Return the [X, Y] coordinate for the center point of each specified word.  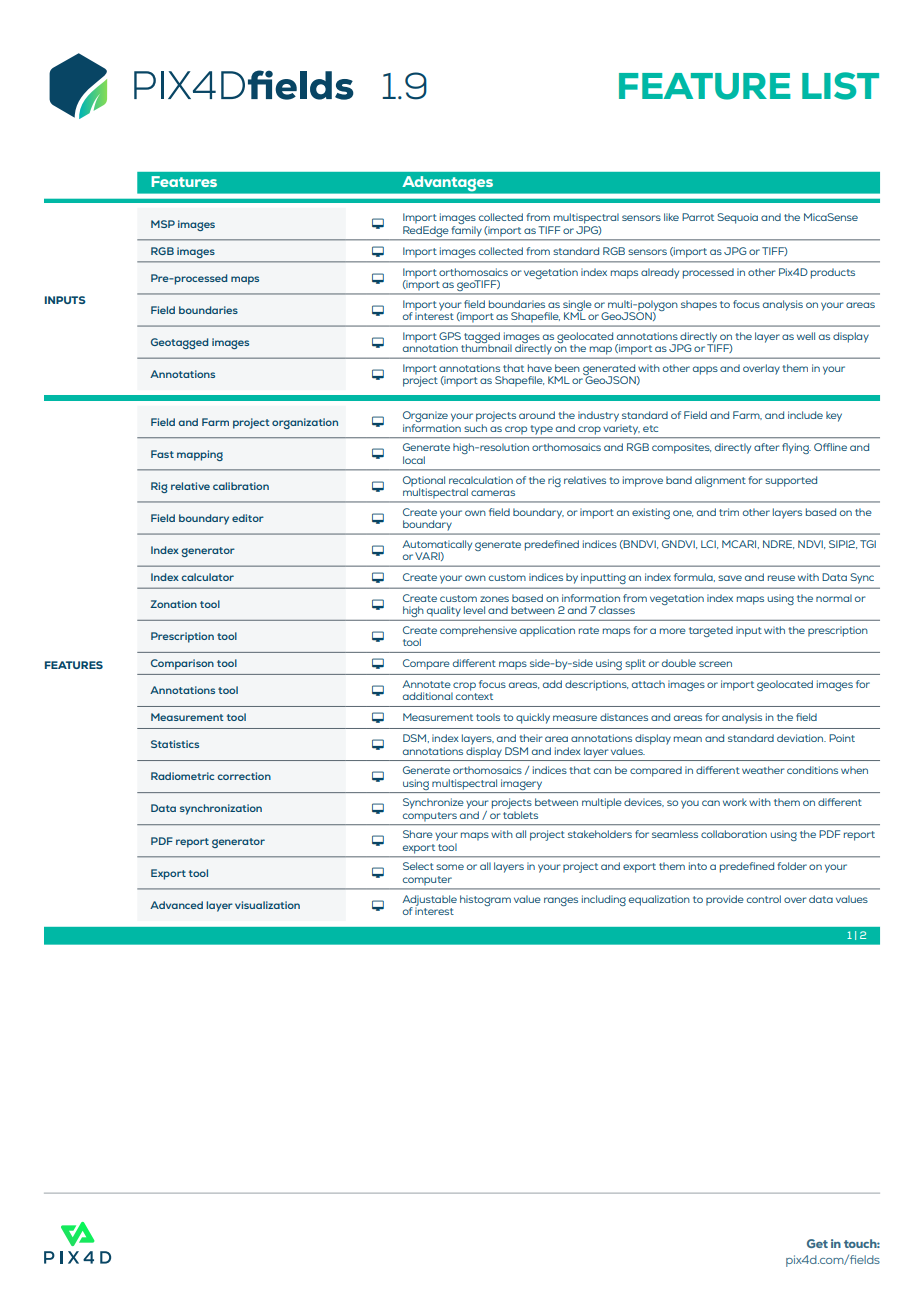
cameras [493, 493]
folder [792, 866]
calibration [241, 486]
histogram [485, 900]
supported [791, 481]
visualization [267, 905]
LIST [840, 86]
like [671, 217]
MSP [163, 224]
